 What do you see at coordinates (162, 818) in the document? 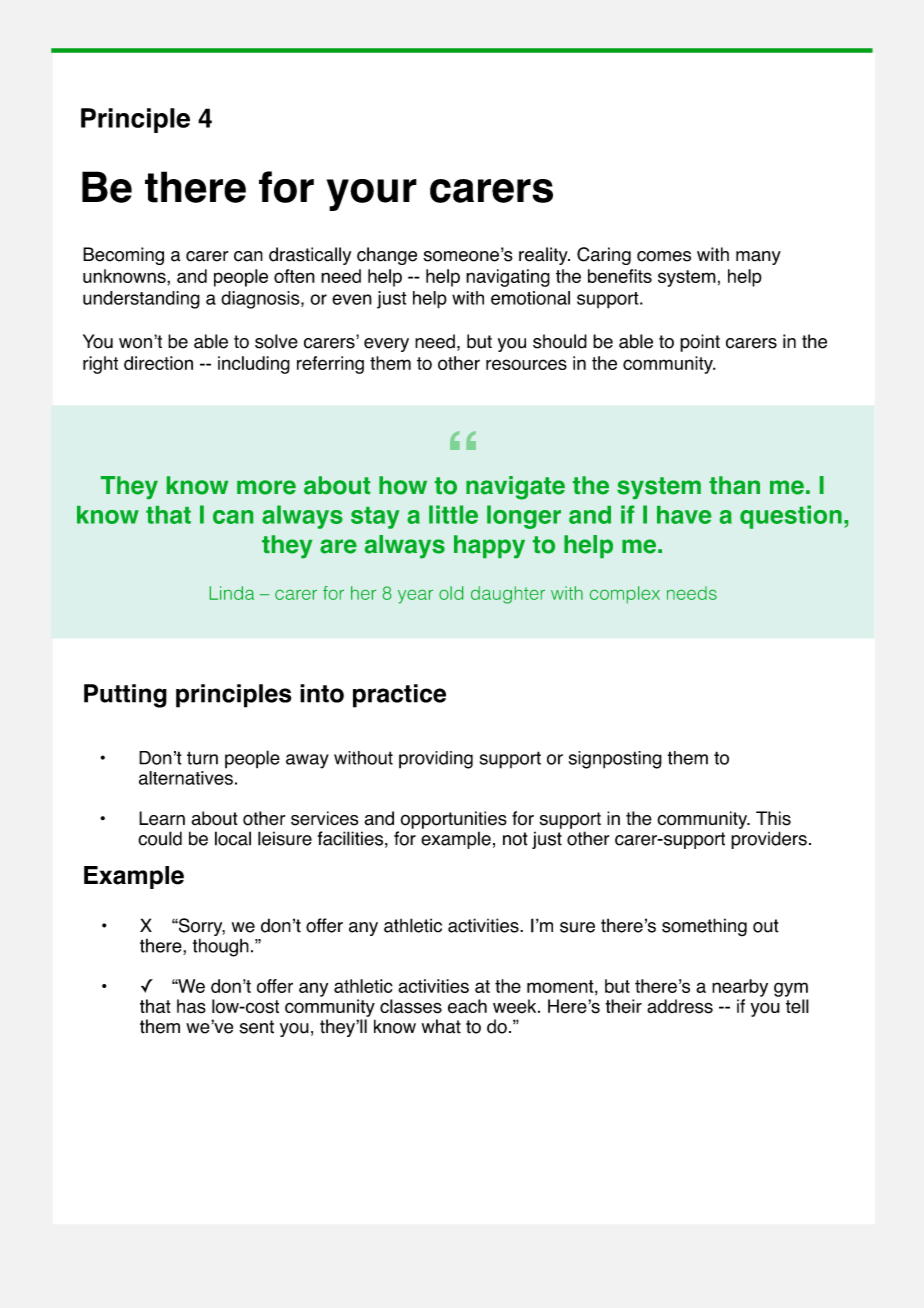
I see `Learn` at bounding box center [162, 818].
